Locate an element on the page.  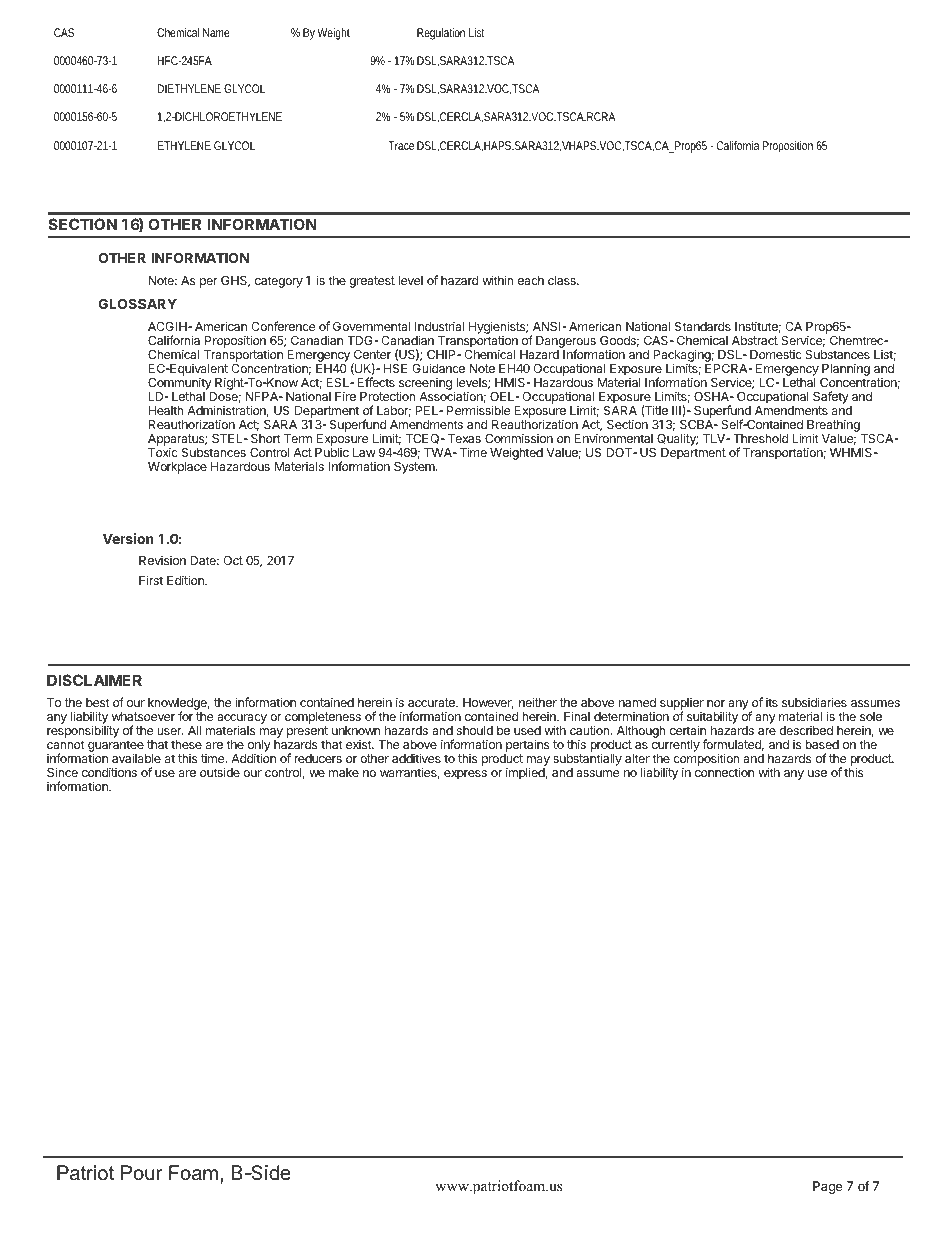
However is located at coordinates (488, 703).
